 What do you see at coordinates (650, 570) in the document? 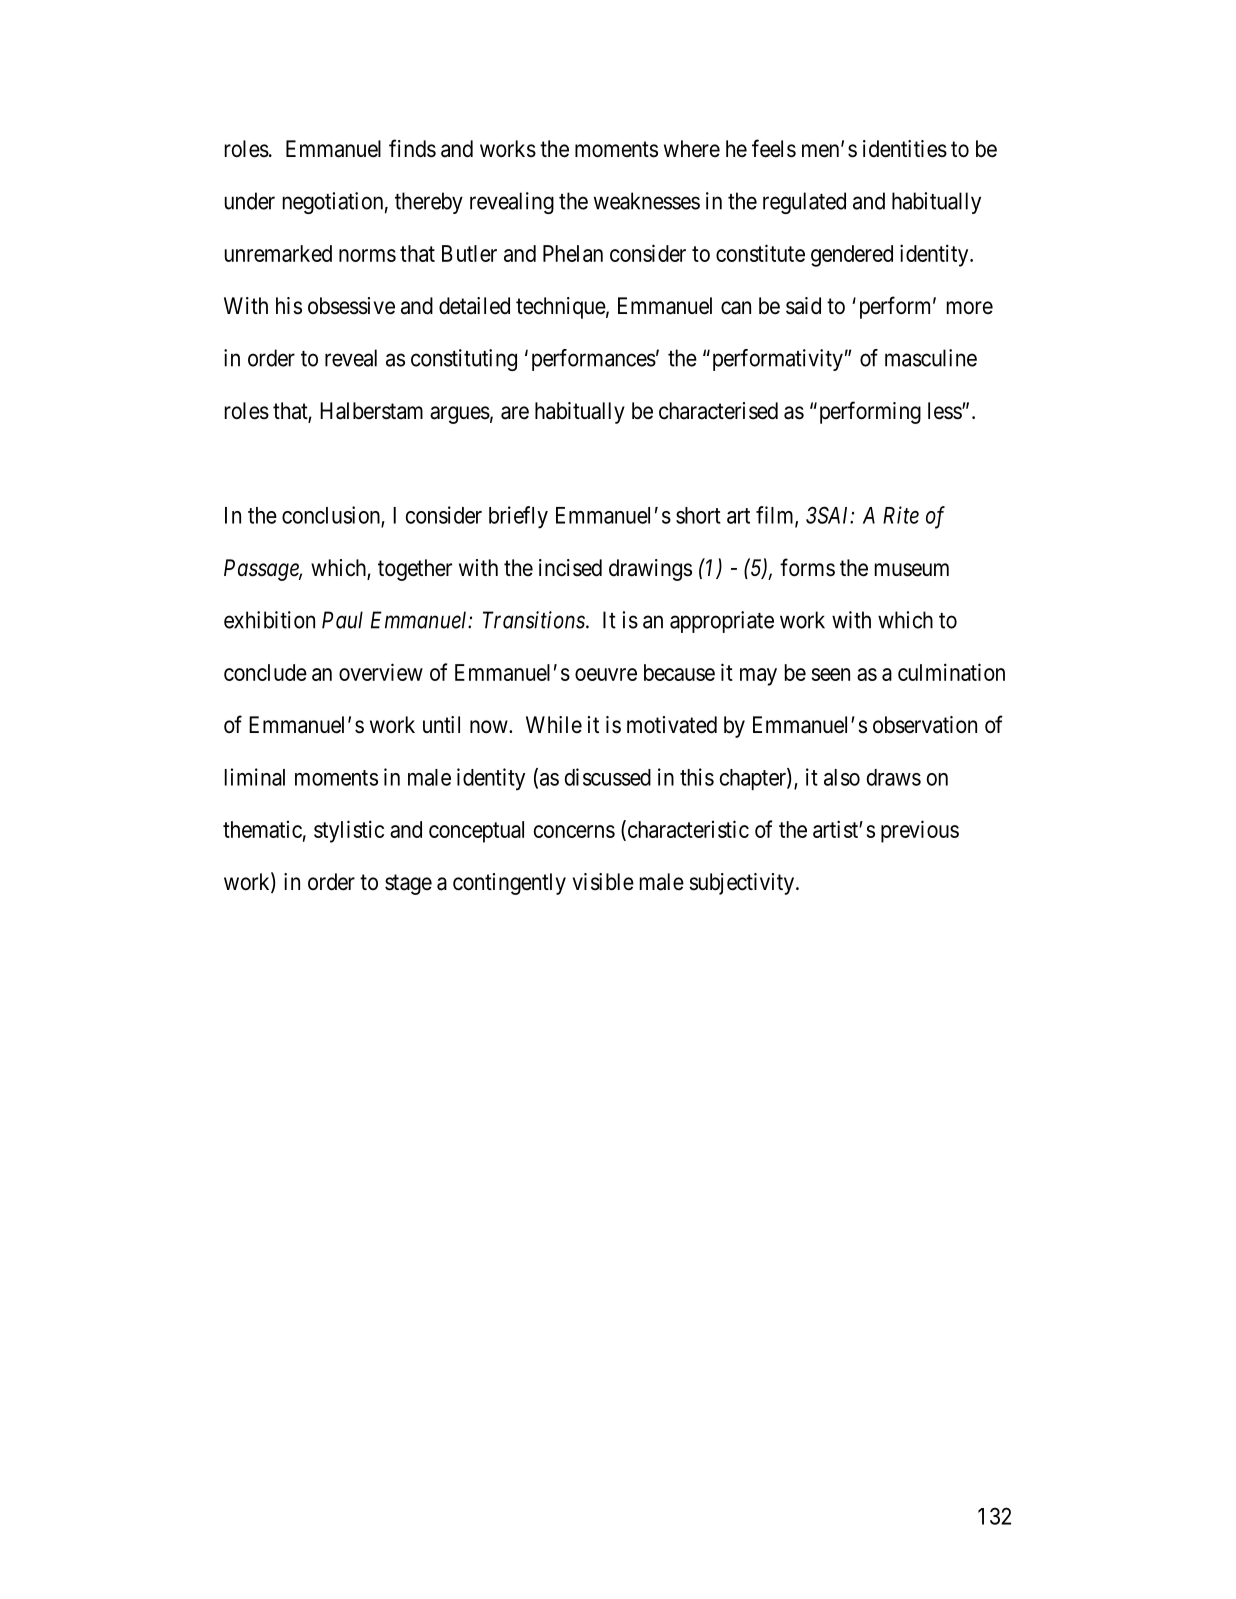
I see `drawings` at bounding box center [650, 570].
